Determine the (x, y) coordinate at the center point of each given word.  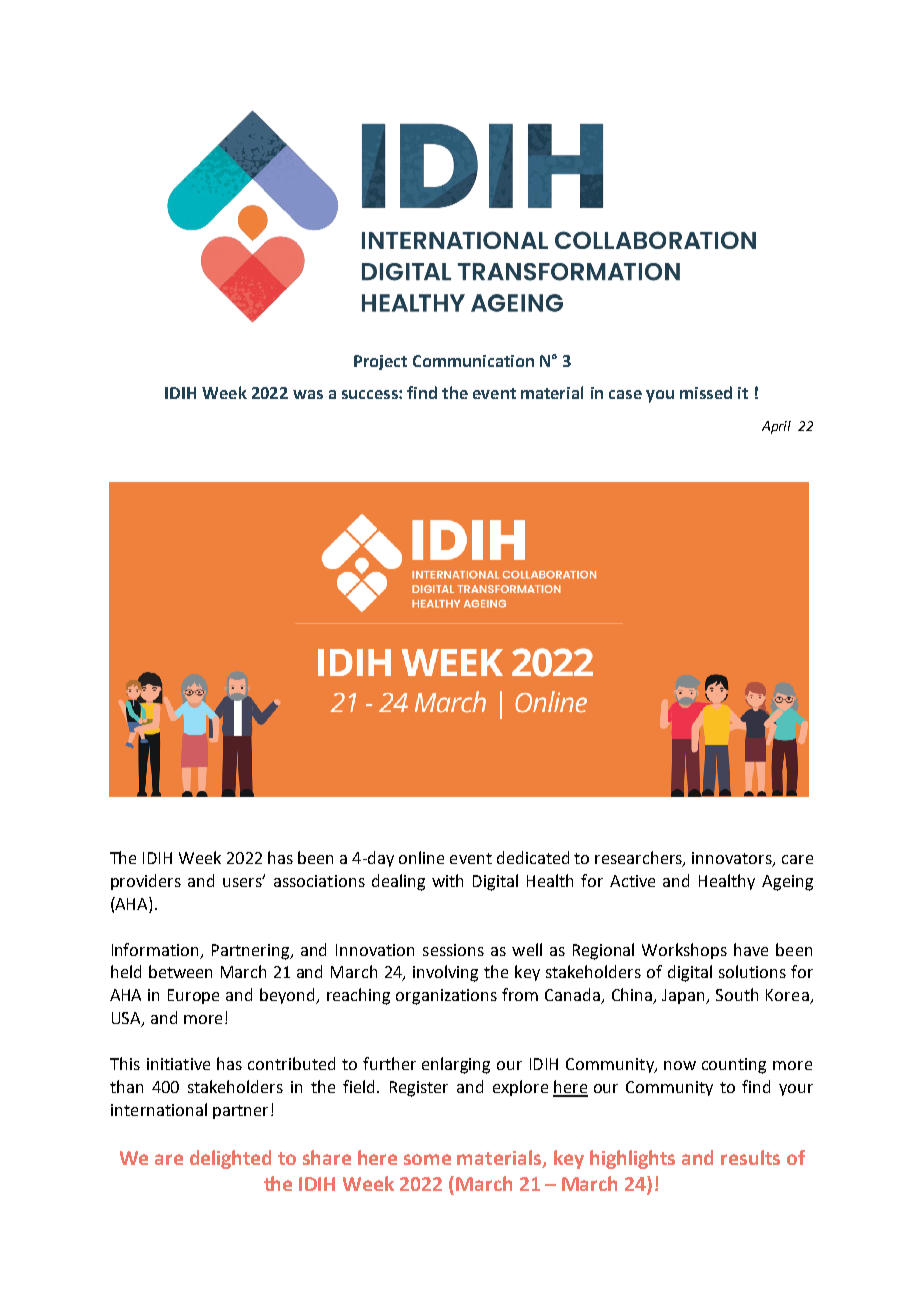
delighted (230, 1159)
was (308, 394)
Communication (473, 361)
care (797, 859)
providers (146, 882)
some (427, 1159)
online (421, 857)
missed (706, 392)
